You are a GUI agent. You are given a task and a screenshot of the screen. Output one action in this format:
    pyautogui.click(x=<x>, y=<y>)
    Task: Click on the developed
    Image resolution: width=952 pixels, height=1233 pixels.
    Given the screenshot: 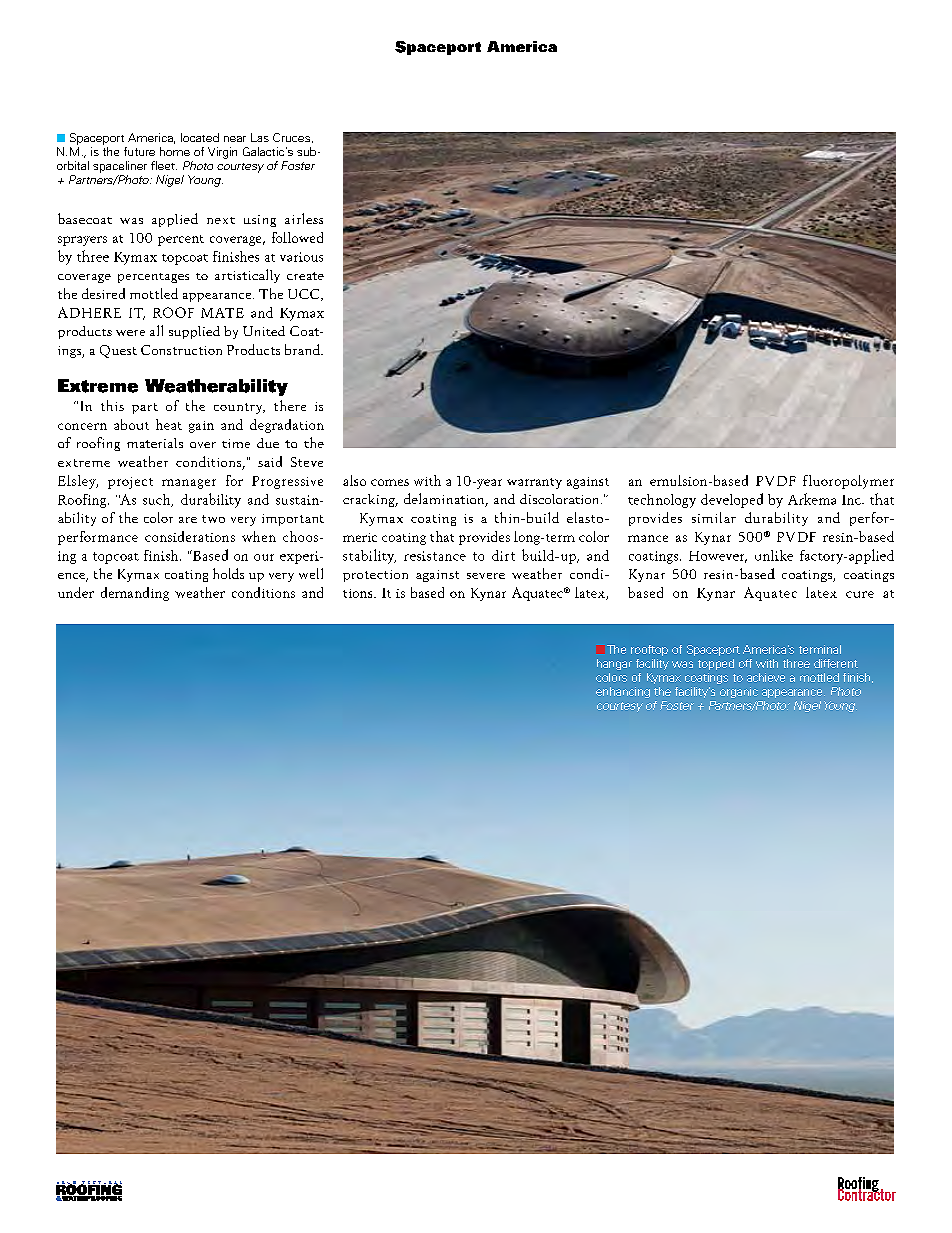 What is the action you would take?
    pyautogui.click(x=732, y=500)
